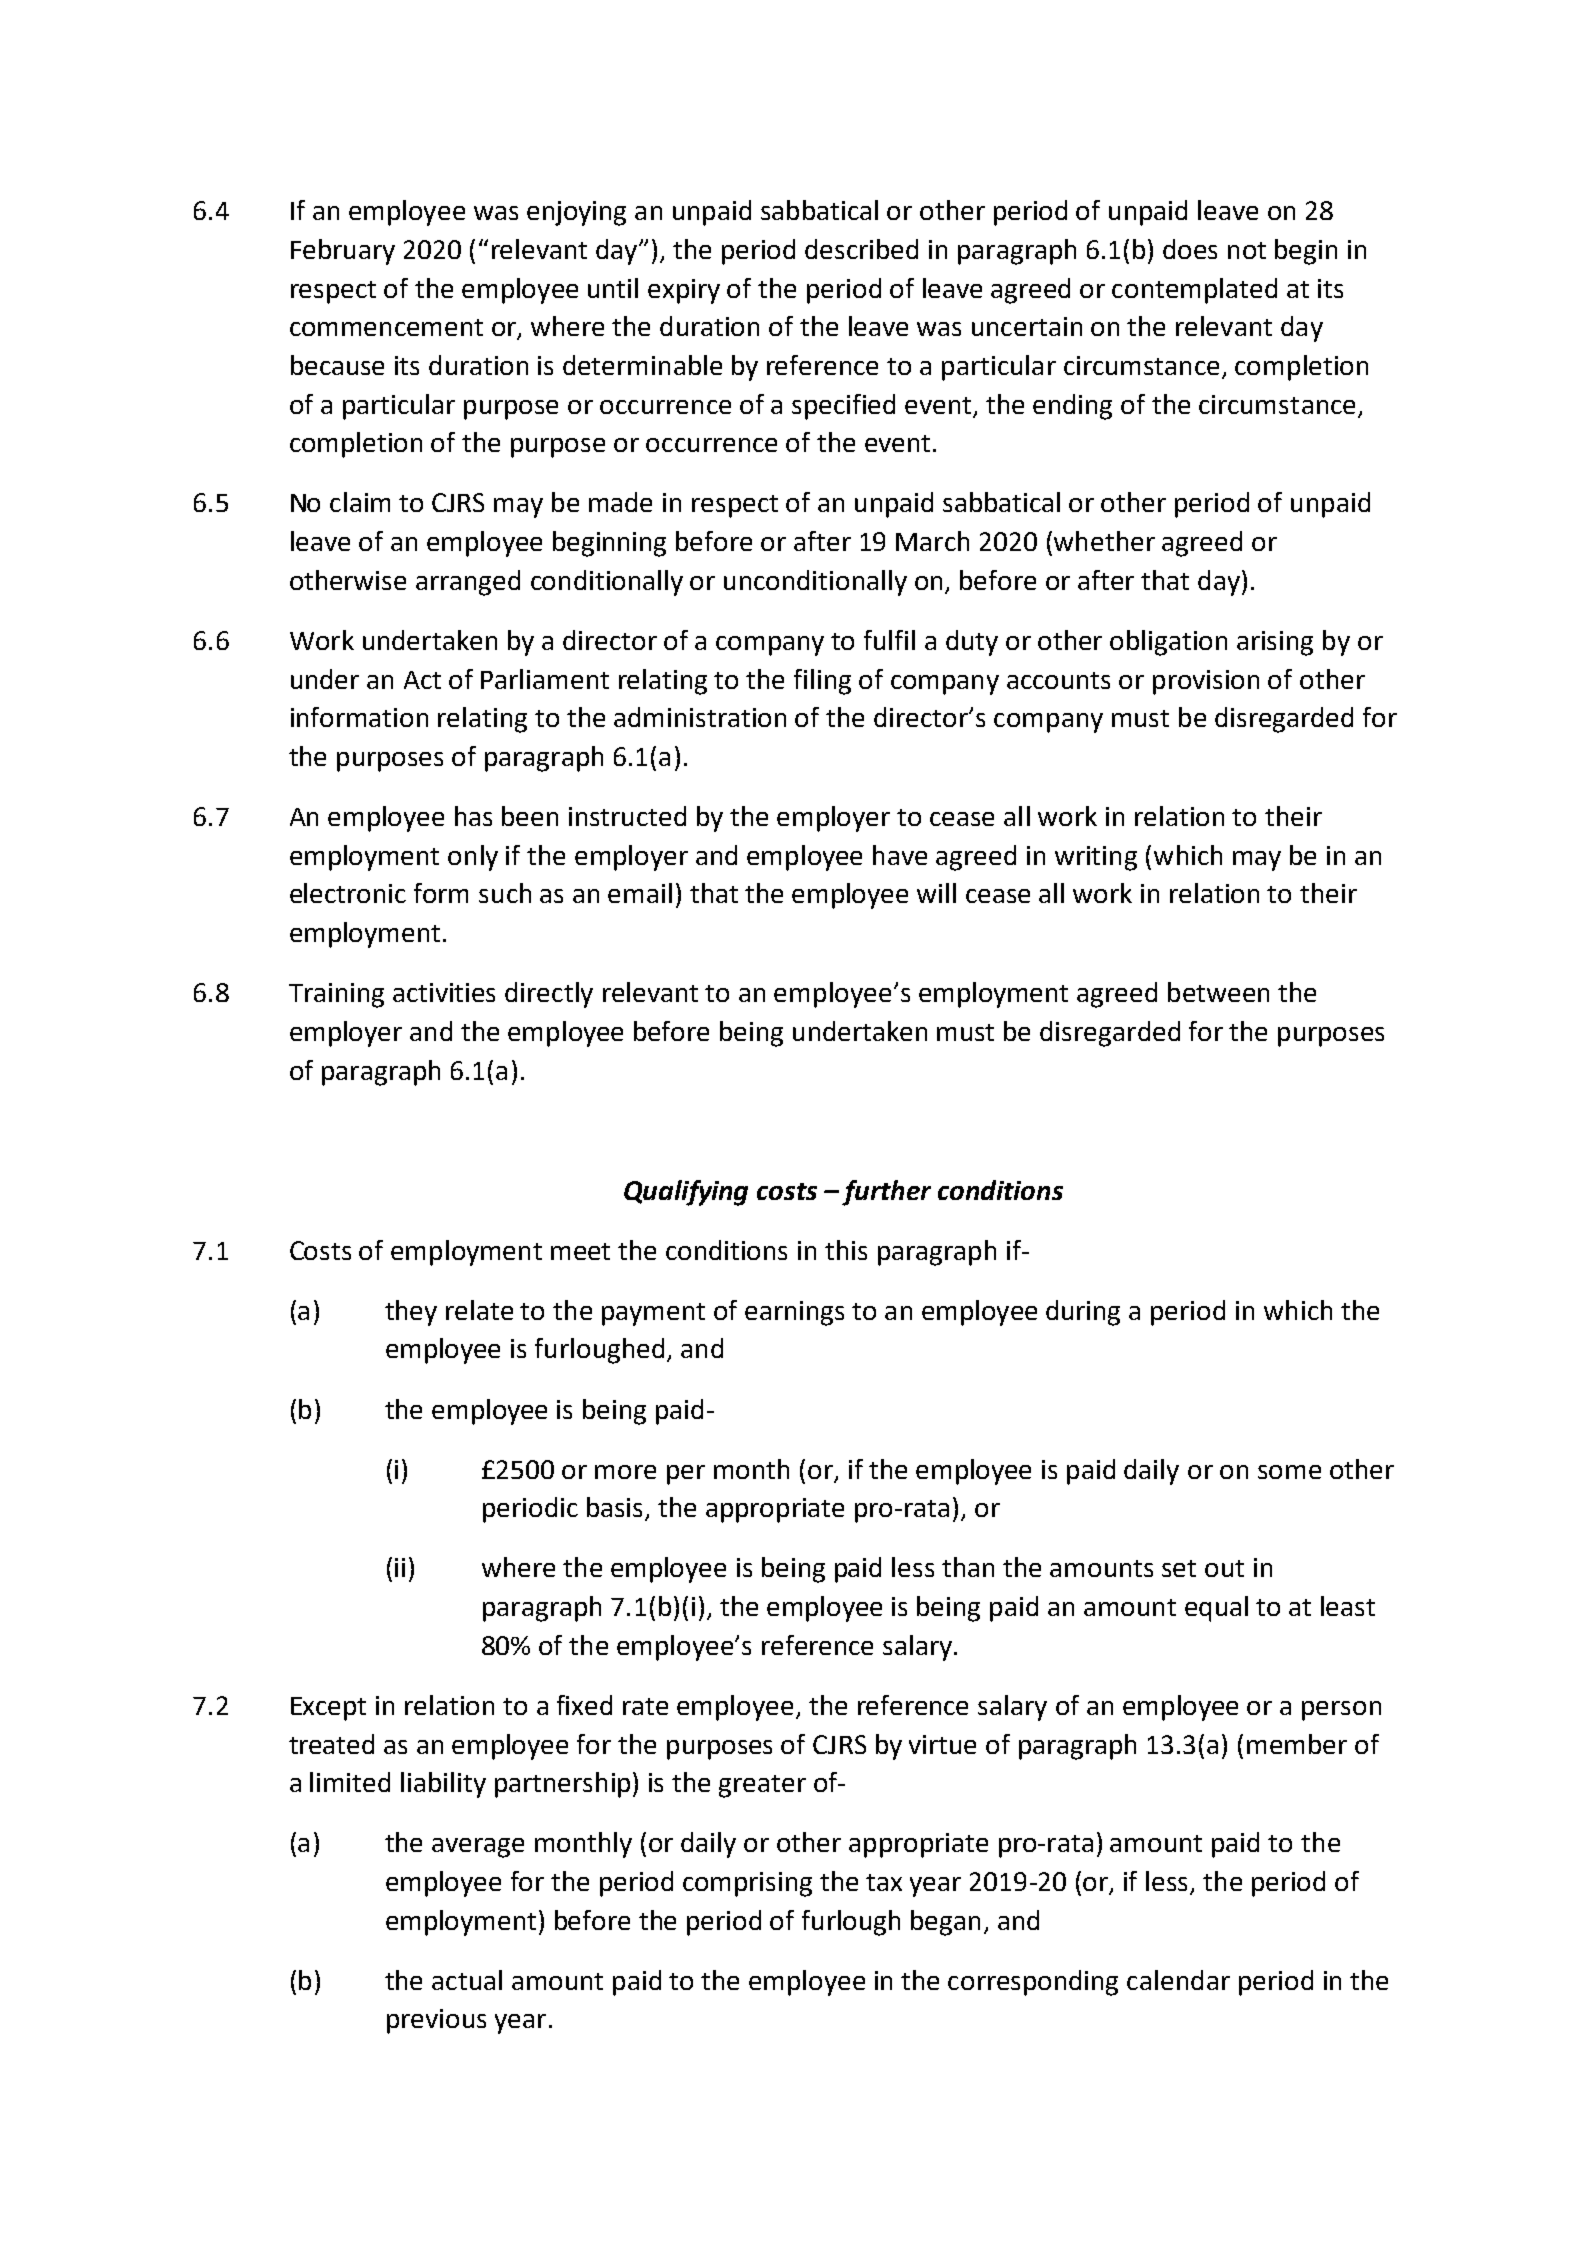  I want to click on has, so click(473, 816).
